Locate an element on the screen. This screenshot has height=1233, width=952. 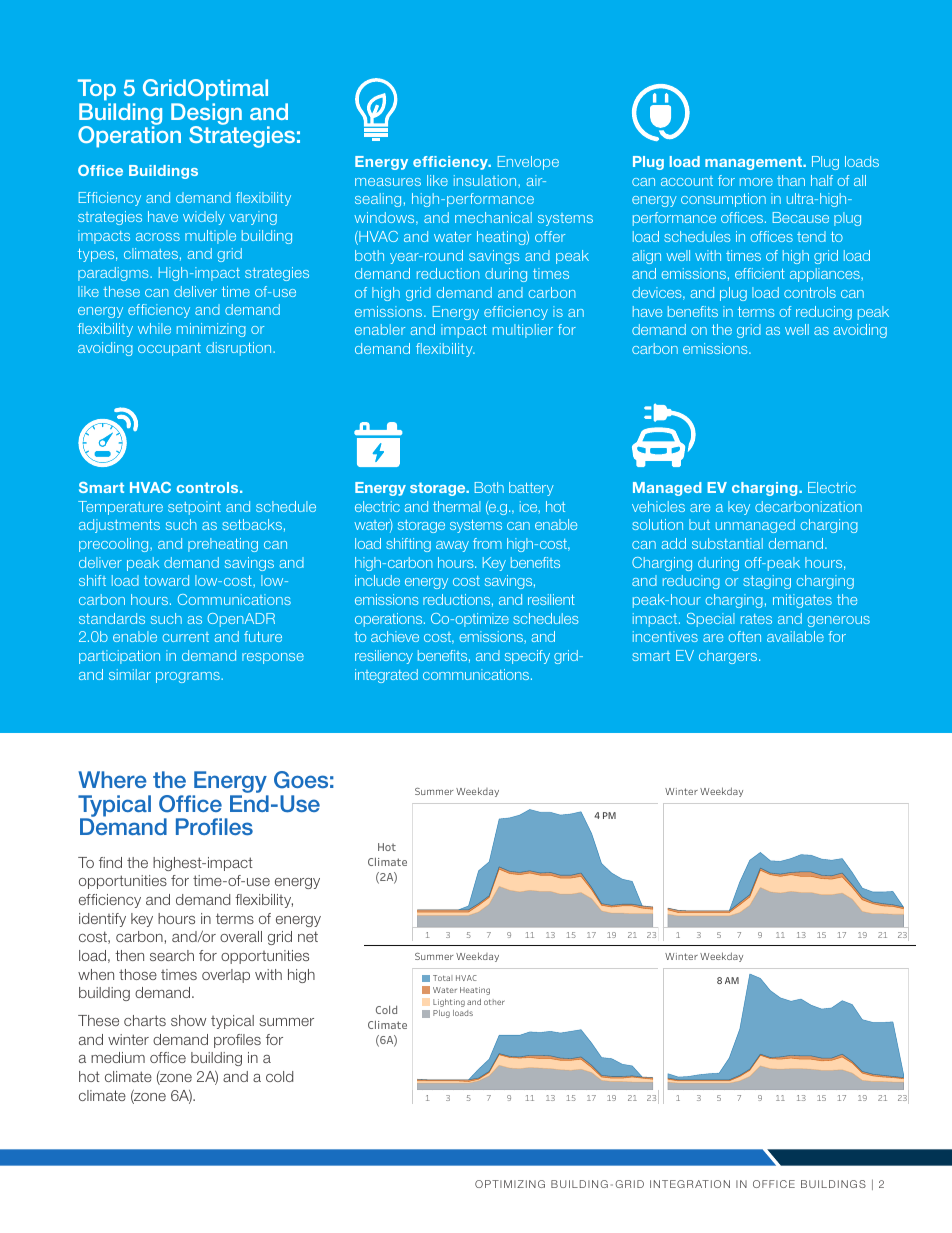
staging is located at coordinates (767, 582).
